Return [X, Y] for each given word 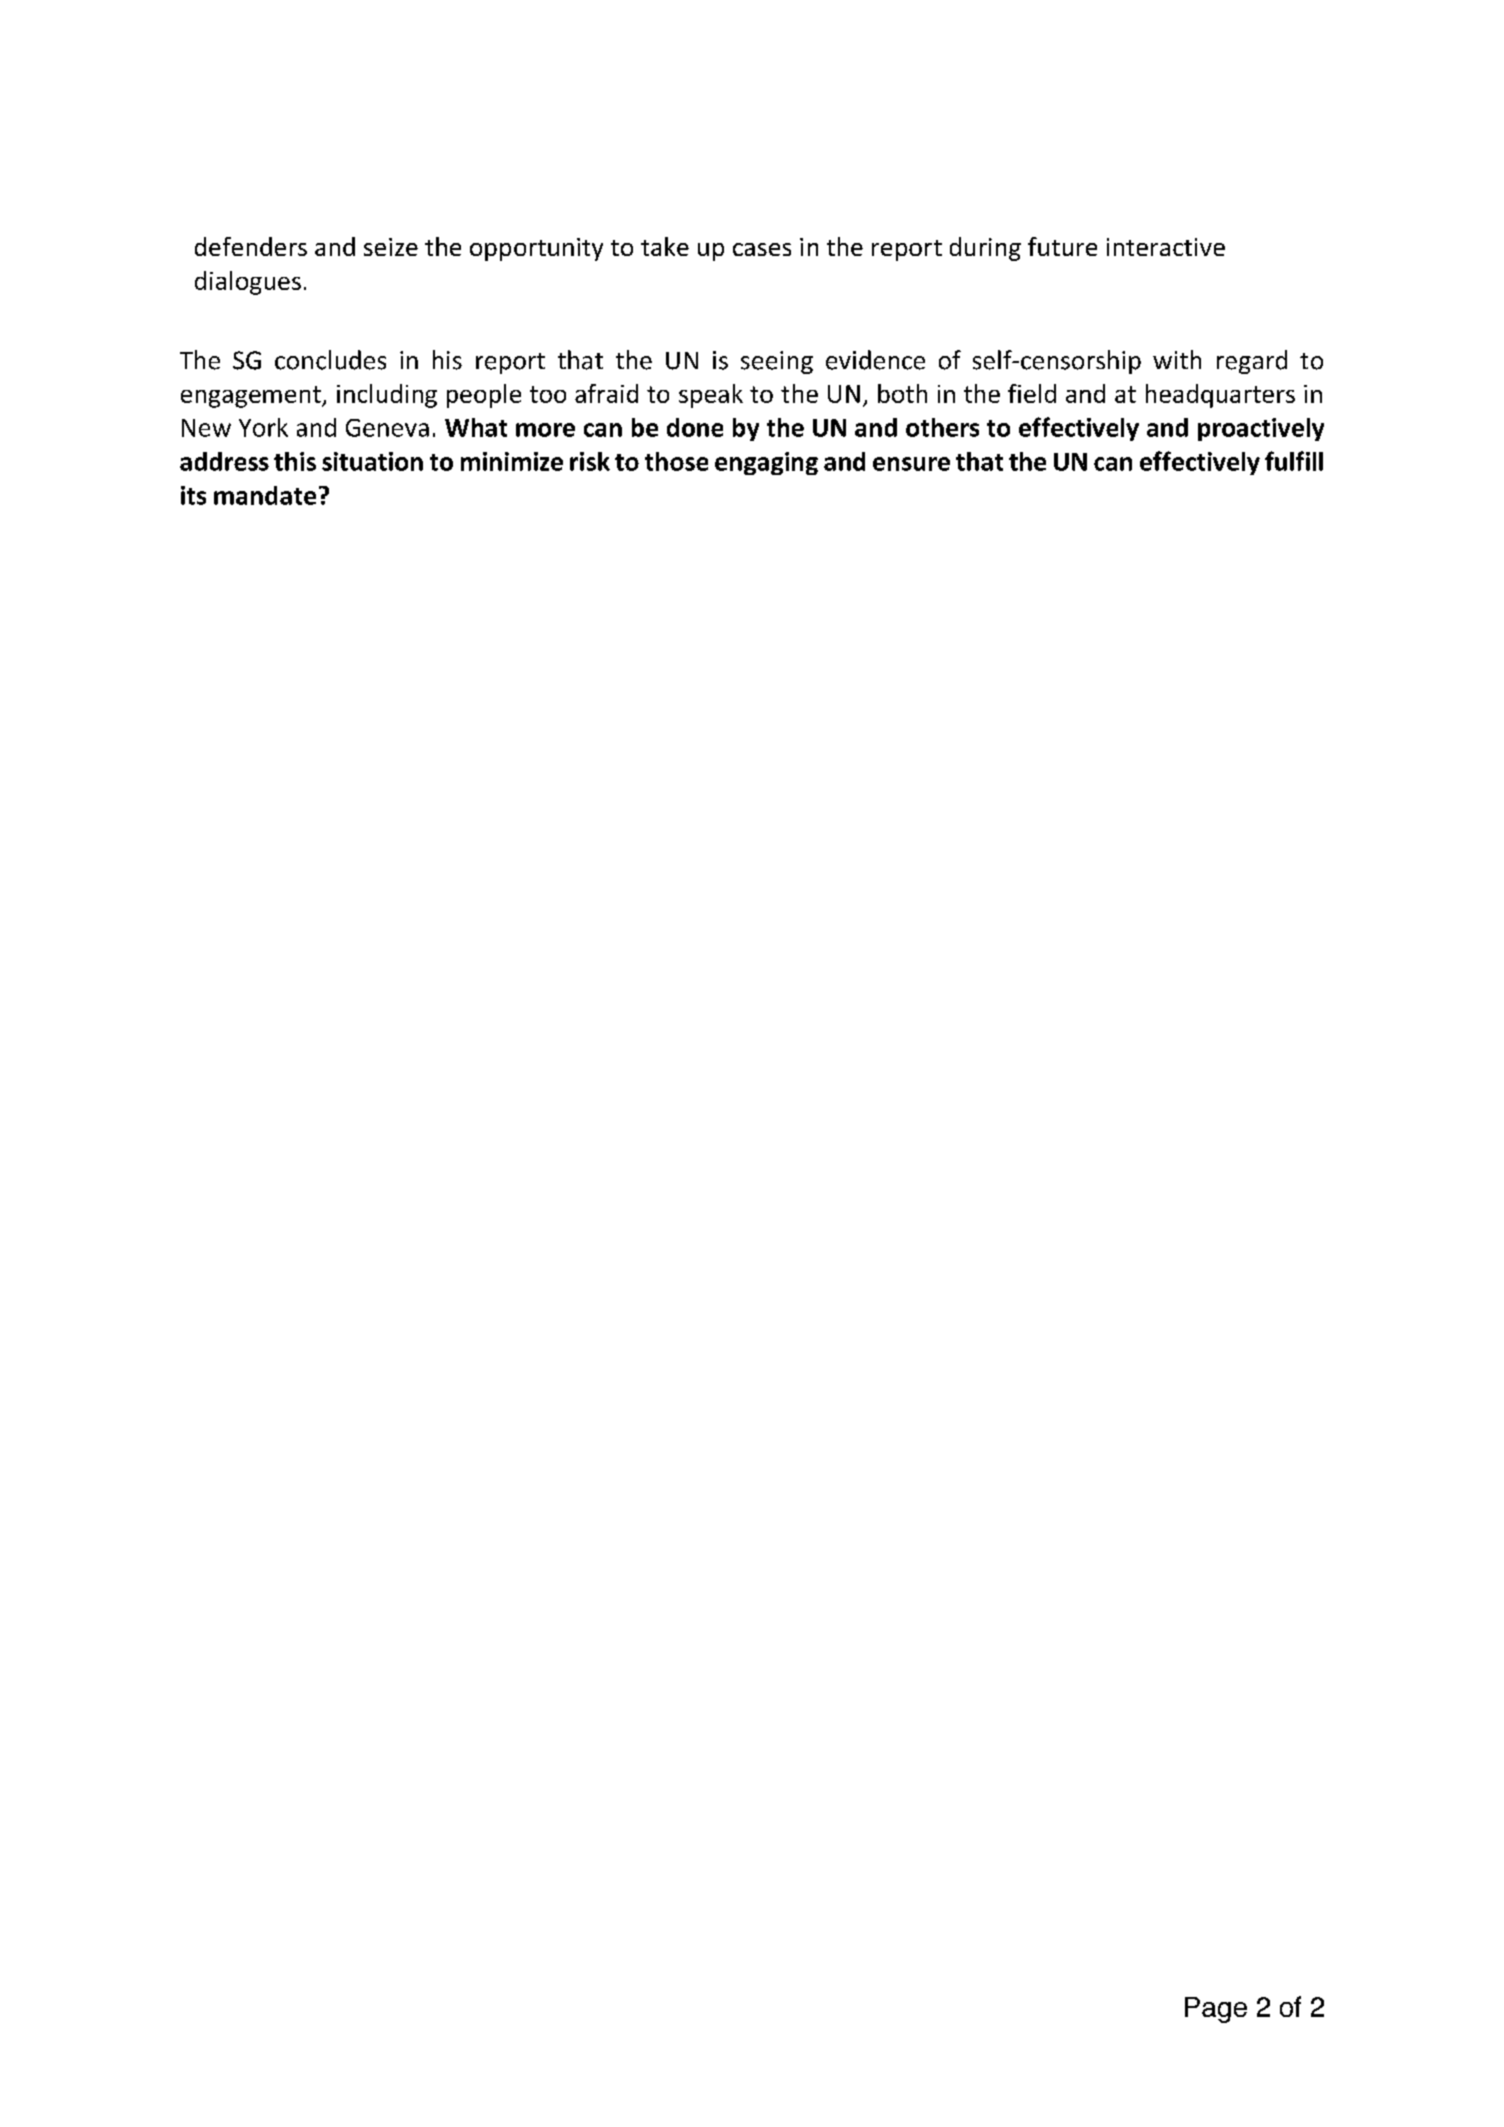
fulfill [1294, 461]
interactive [1166, 247]
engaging [766, 463]
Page [1216, 2010]
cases [762, 249]
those [676, 461]
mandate [265, 495]
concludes [330, 360]
